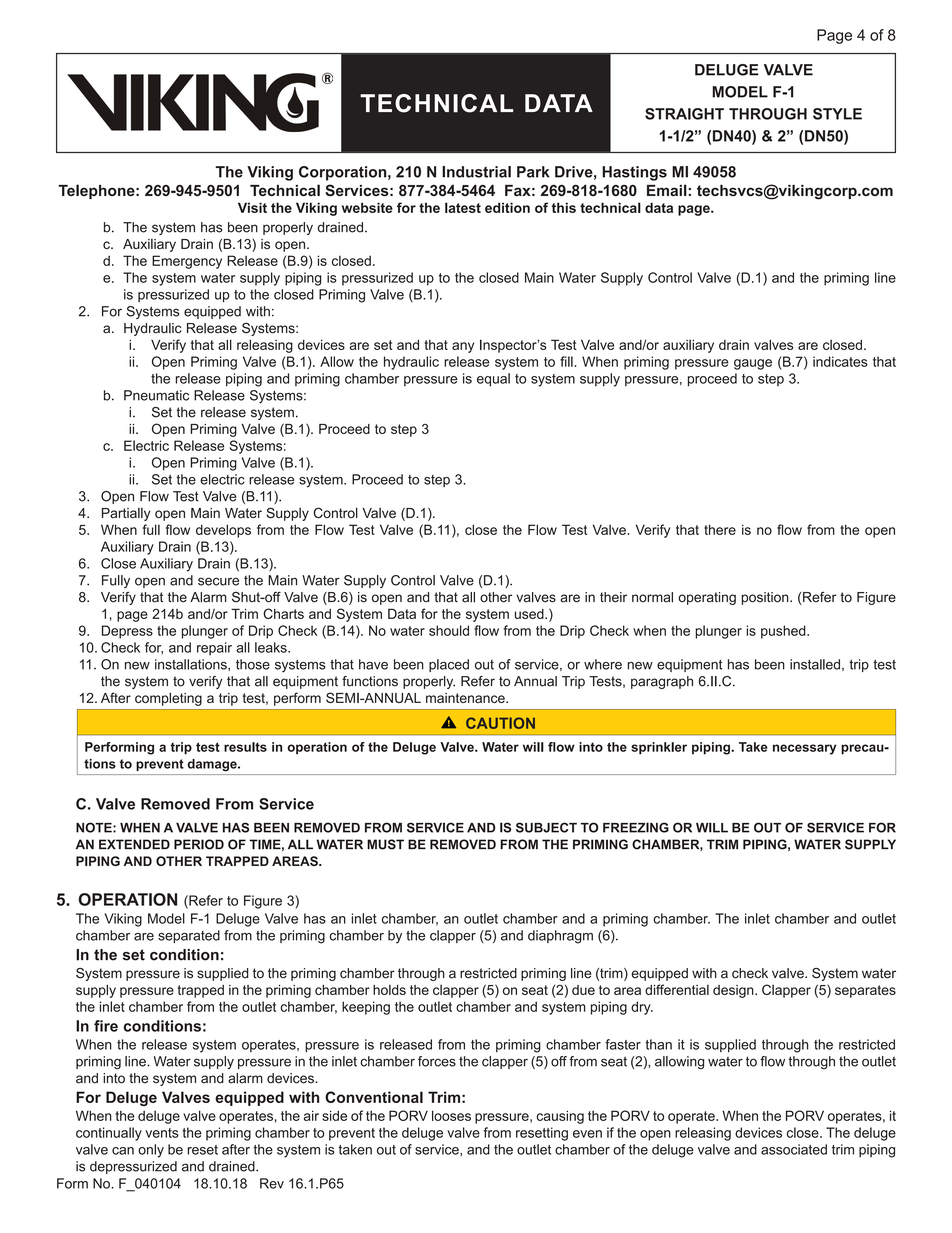  Describe the element at coordinates (804, 749) in the document. I see `necessary` at that location.
